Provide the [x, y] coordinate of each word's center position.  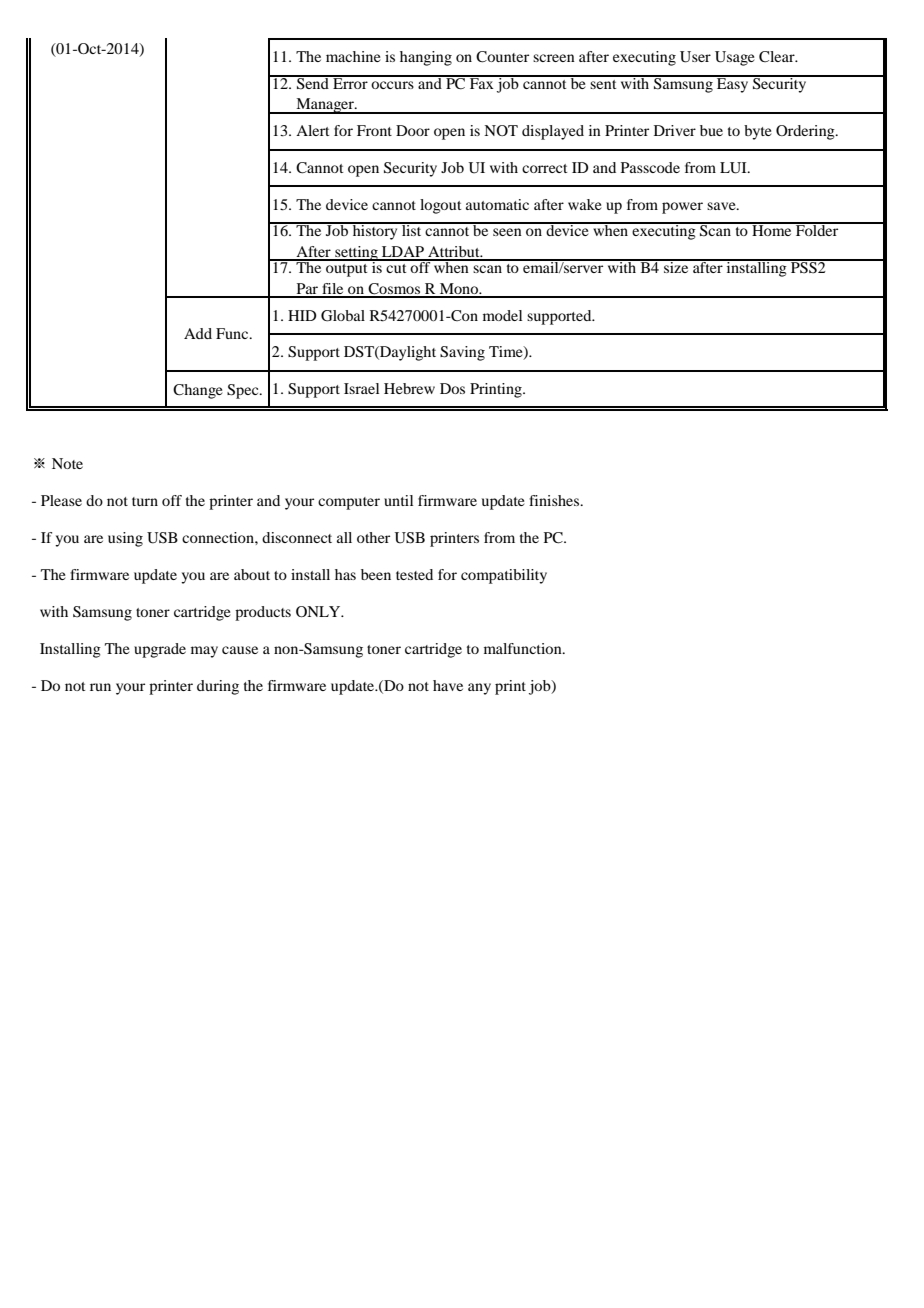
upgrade [160, 650]
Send [313, 82]
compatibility [504, 576]
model [502, 315]
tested [414, 574]
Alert [312, 130]
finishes [555, 500]
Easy [733, 84]
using [125, 539]
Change [198, 391]
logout [440, 206]
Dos [452, 388]
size [676, 266]
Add [198, 333]
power [682, 208]
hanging [426, 58]
